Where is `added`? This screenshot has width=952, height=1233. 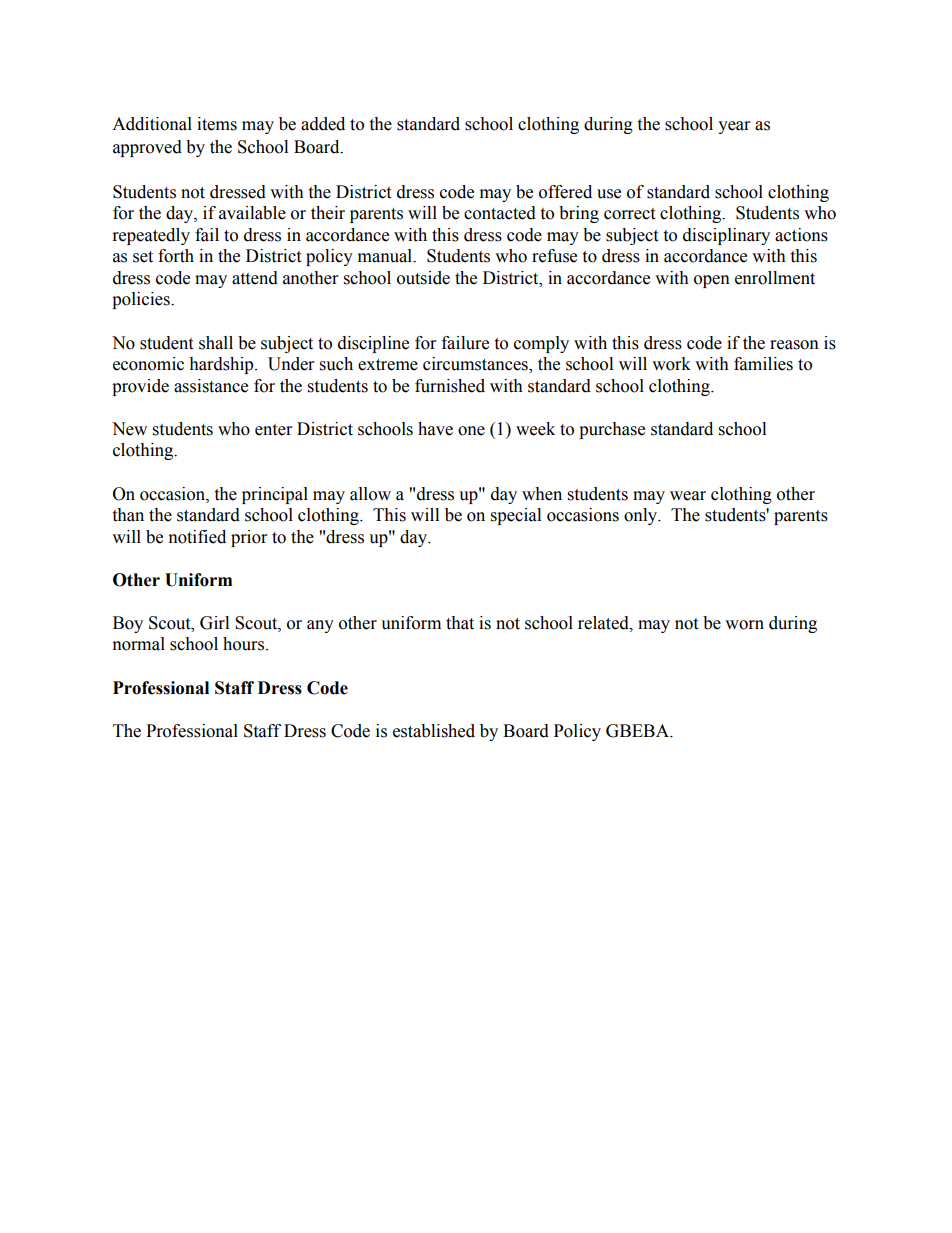 added is located at coordinates (323, 124).
